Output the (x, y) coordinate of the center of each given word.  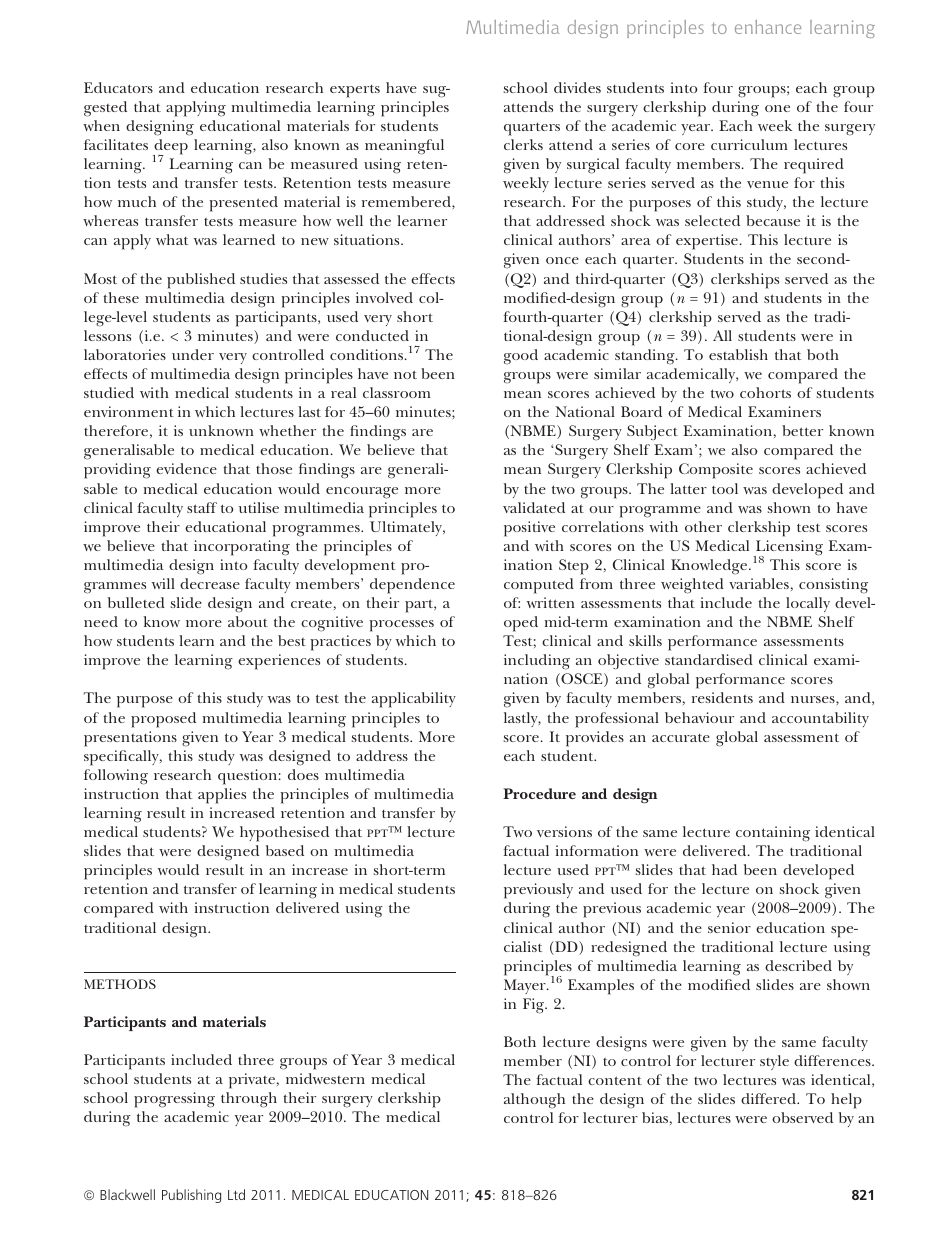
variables (759, 583)
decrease (210, 583)
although (534, 1101)
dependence (412, 586)
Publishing (191, 1196)
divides (577, 87)
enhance (768, 27)
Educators (118, 87)
